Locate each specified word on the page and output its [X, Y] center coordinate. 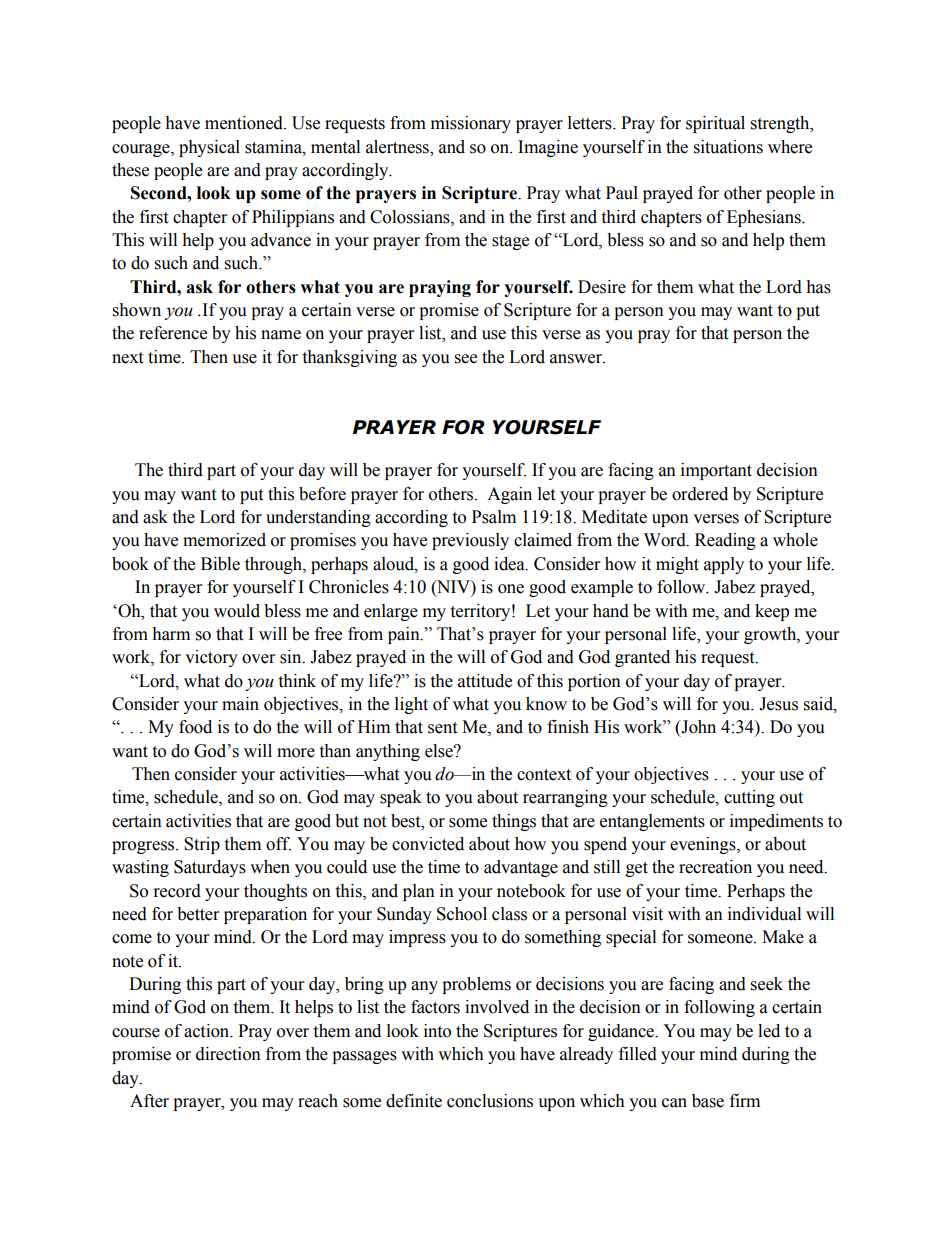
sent [442, 728]
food [195, 727]
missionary [471, 124]
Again [509, 495]
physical [209, 148]
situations [728, 147]
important [716, 471]
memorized [224, 540]
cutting [749, 798]
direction [228, 1054]
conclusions [490, 1101]
